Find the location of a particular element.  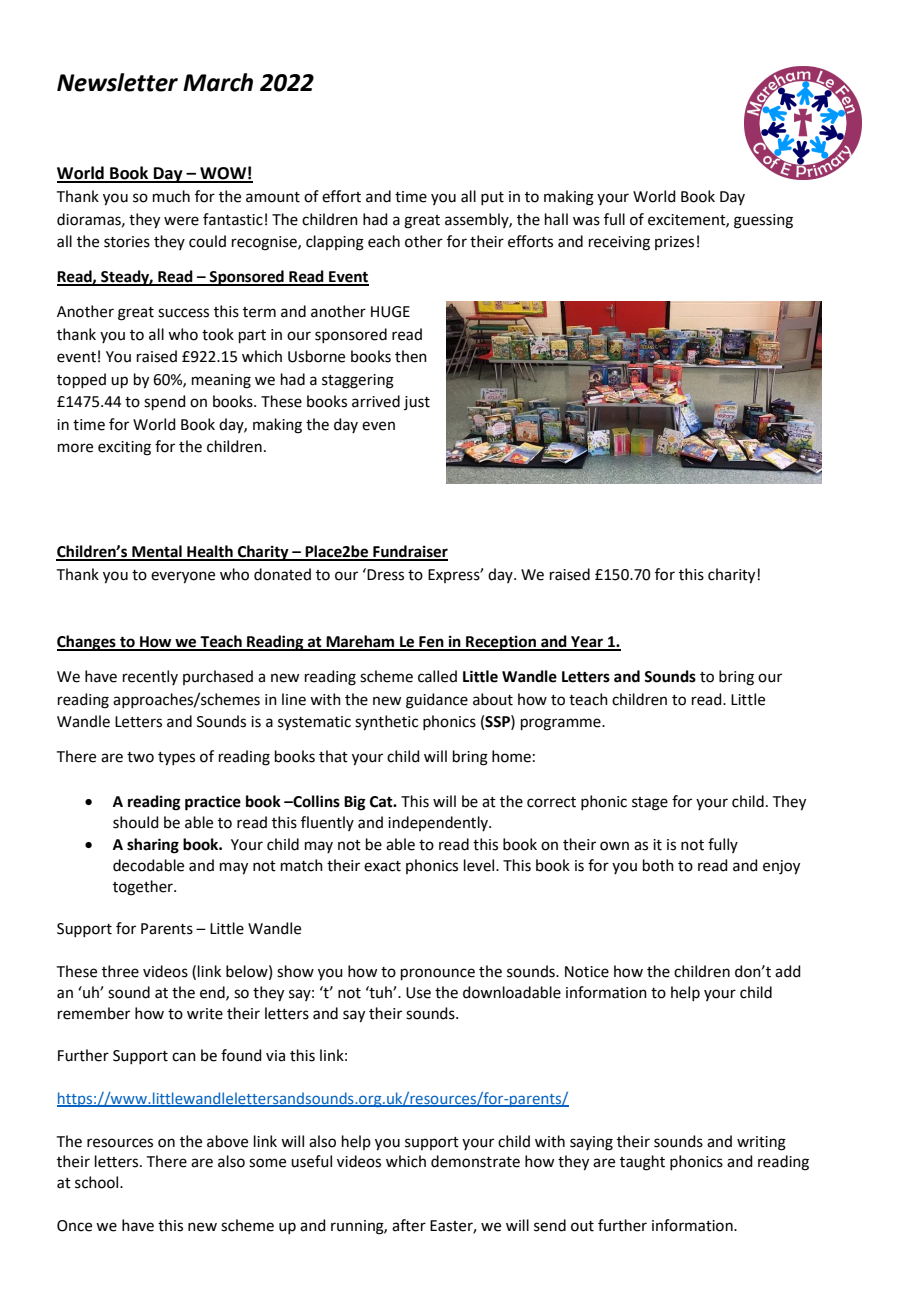

exciting is located at coordinates (124, 448).
